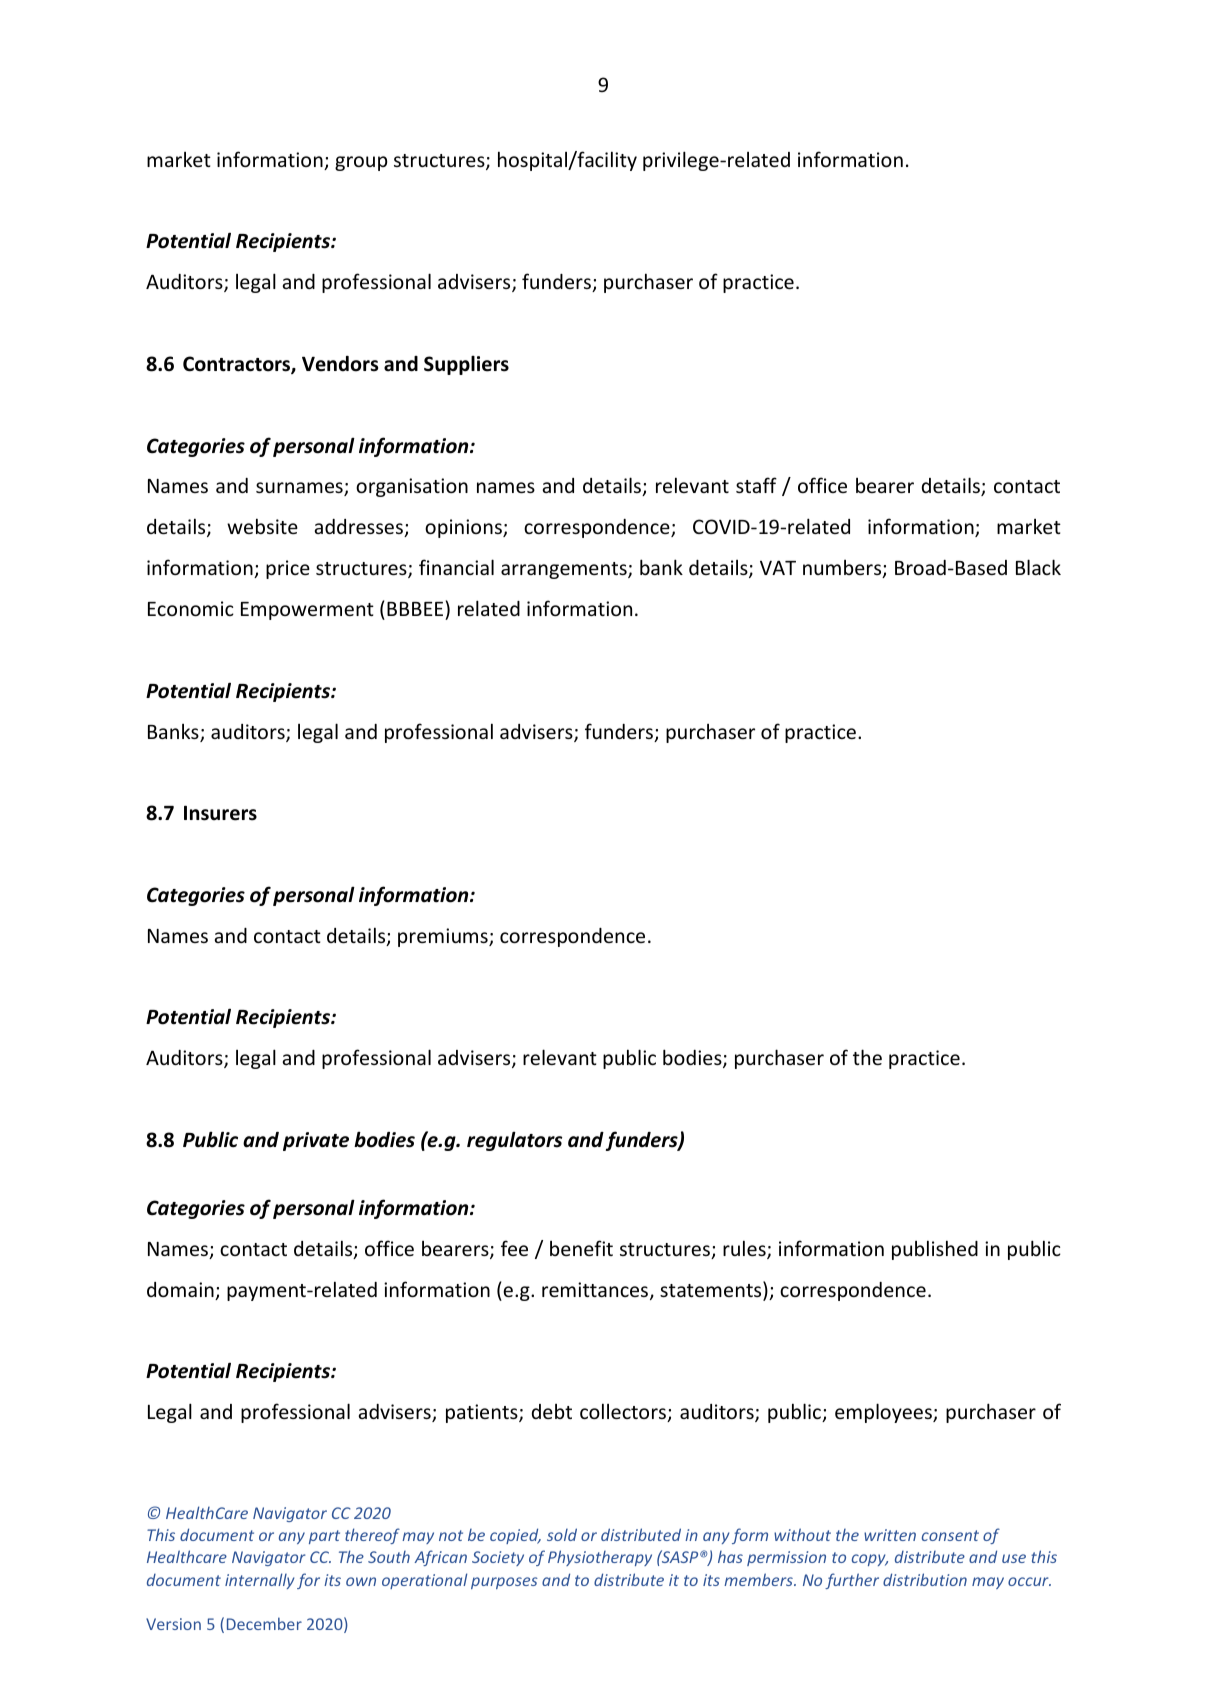 Image resolution: width=1207 pixels, height=1707 pixels. I want to click on internally, so click(260, 1581).
